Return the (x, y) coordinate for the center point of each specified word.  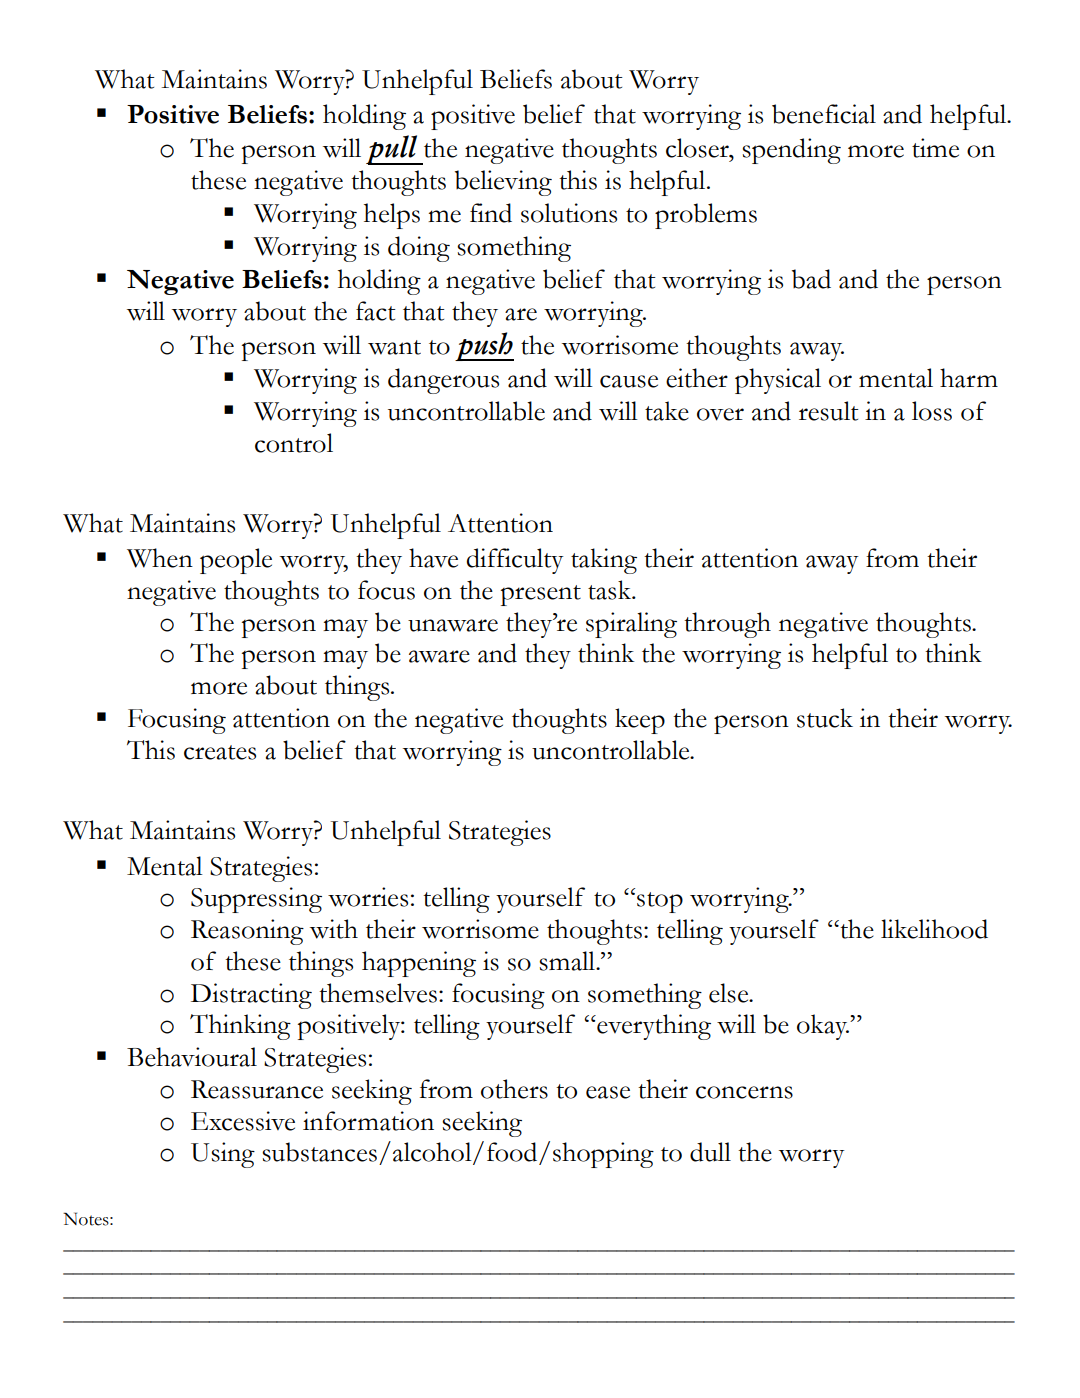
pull (393, 150)
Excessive (243, 1121)
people (236, 561)
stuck (825, 718)
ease (608, 1092)
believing (503, 183)
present (541, 595)
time (935, 148)
